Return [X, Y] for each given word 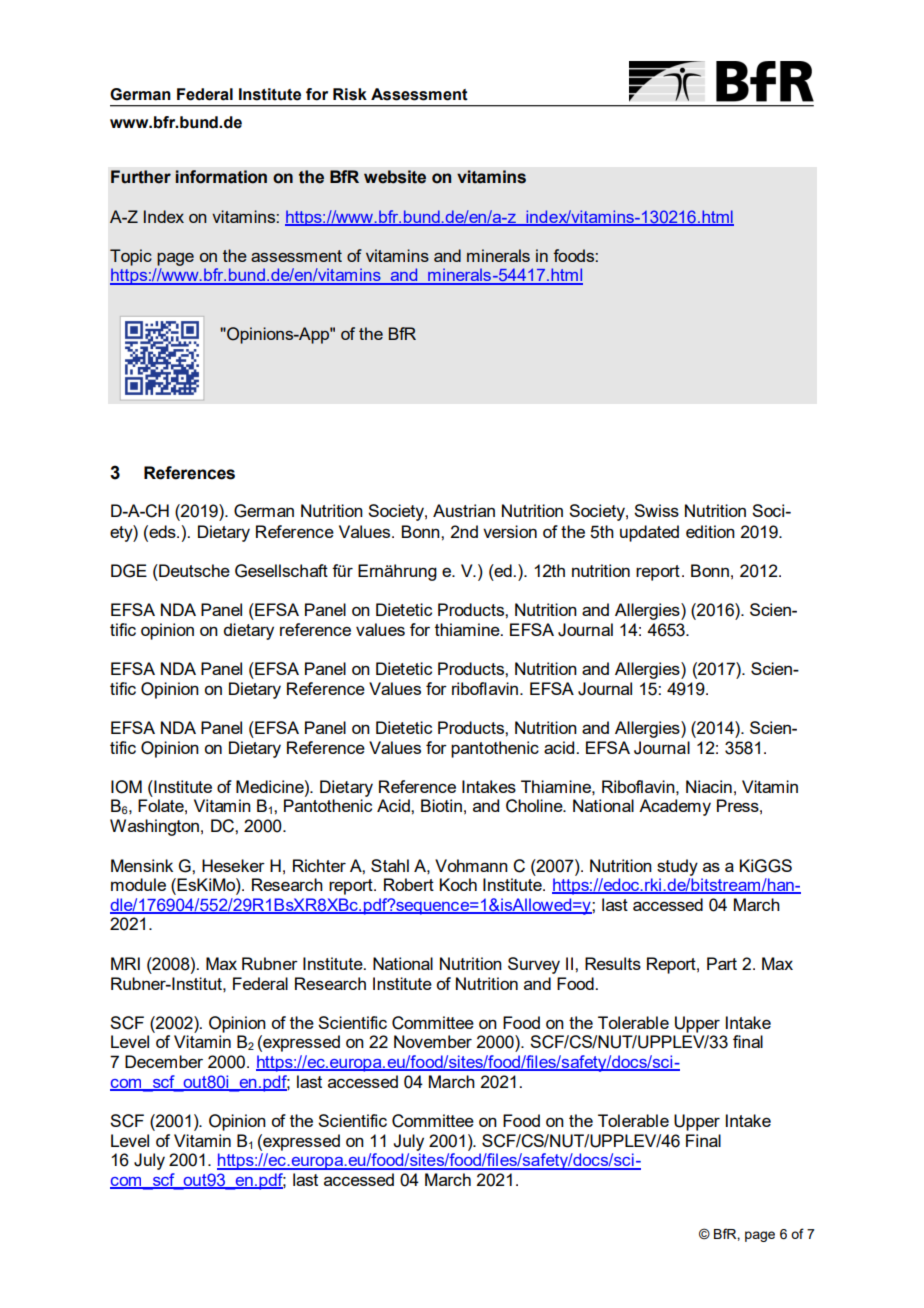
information [221, 177]
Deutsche [193, 570]
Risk [350, 94]
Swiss [656, 510]
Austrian [464, 510]
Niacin [709, 786]
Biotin [441, 805]
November [433, 1041]
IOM [126, 787]
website [395, 177]
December [164, 1061]
